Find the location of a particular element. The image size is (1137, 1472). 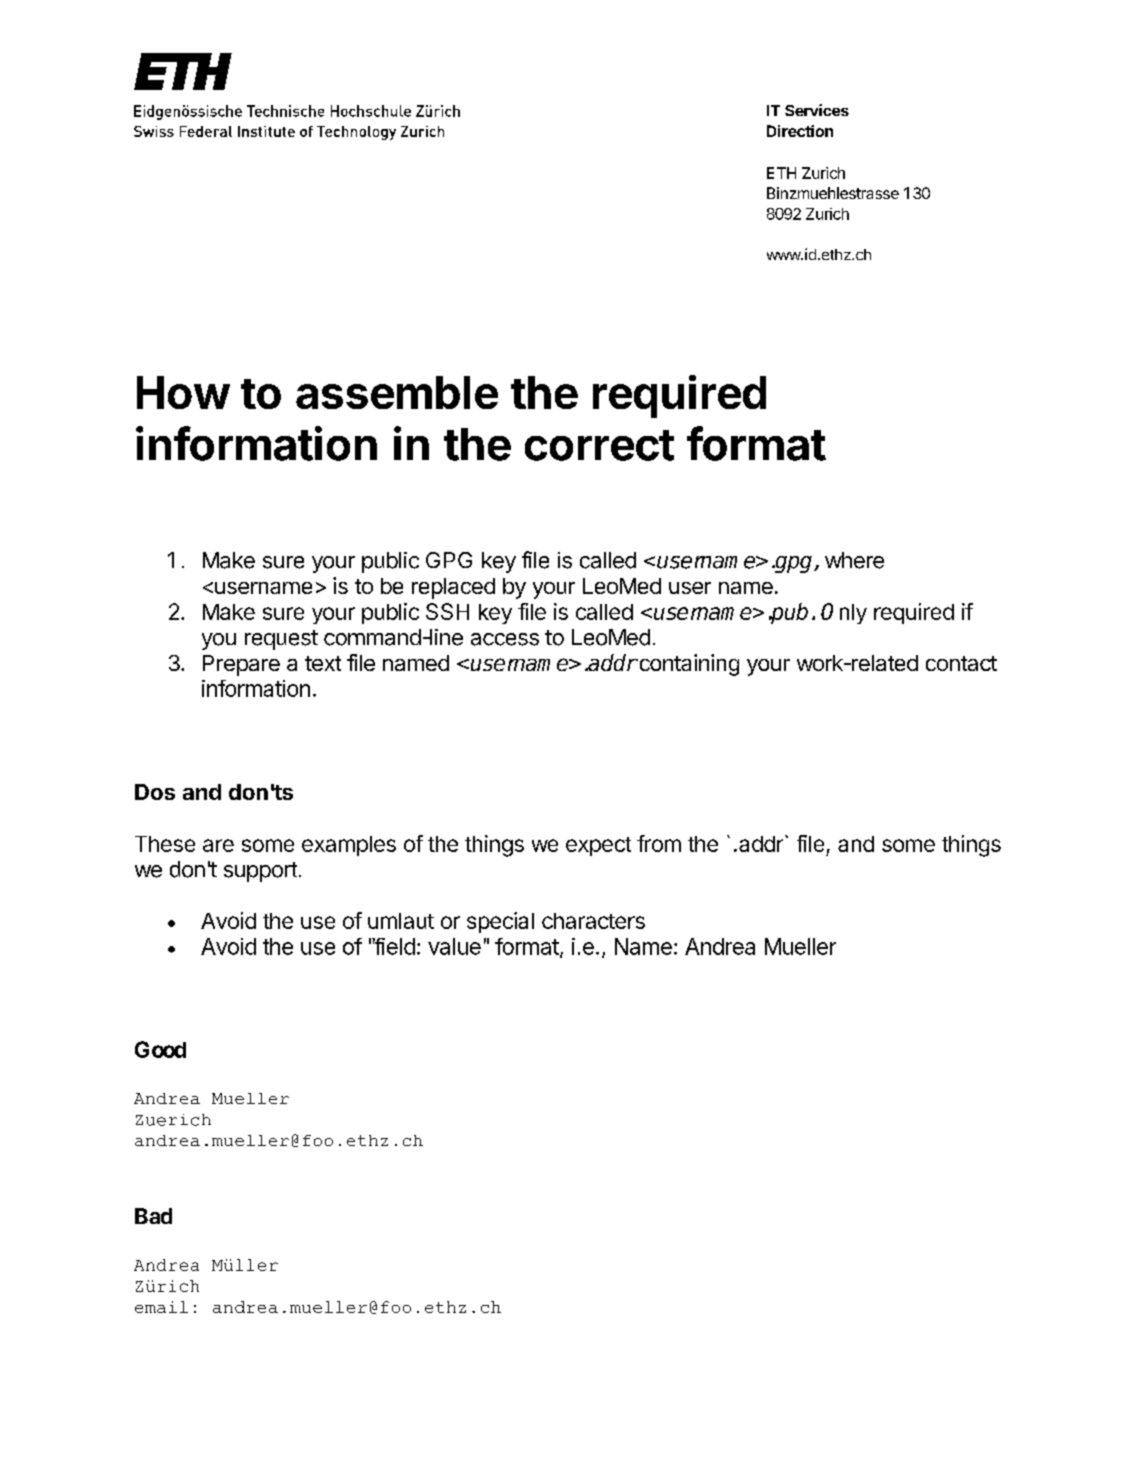

correct is located at coordinates (599, 445).
